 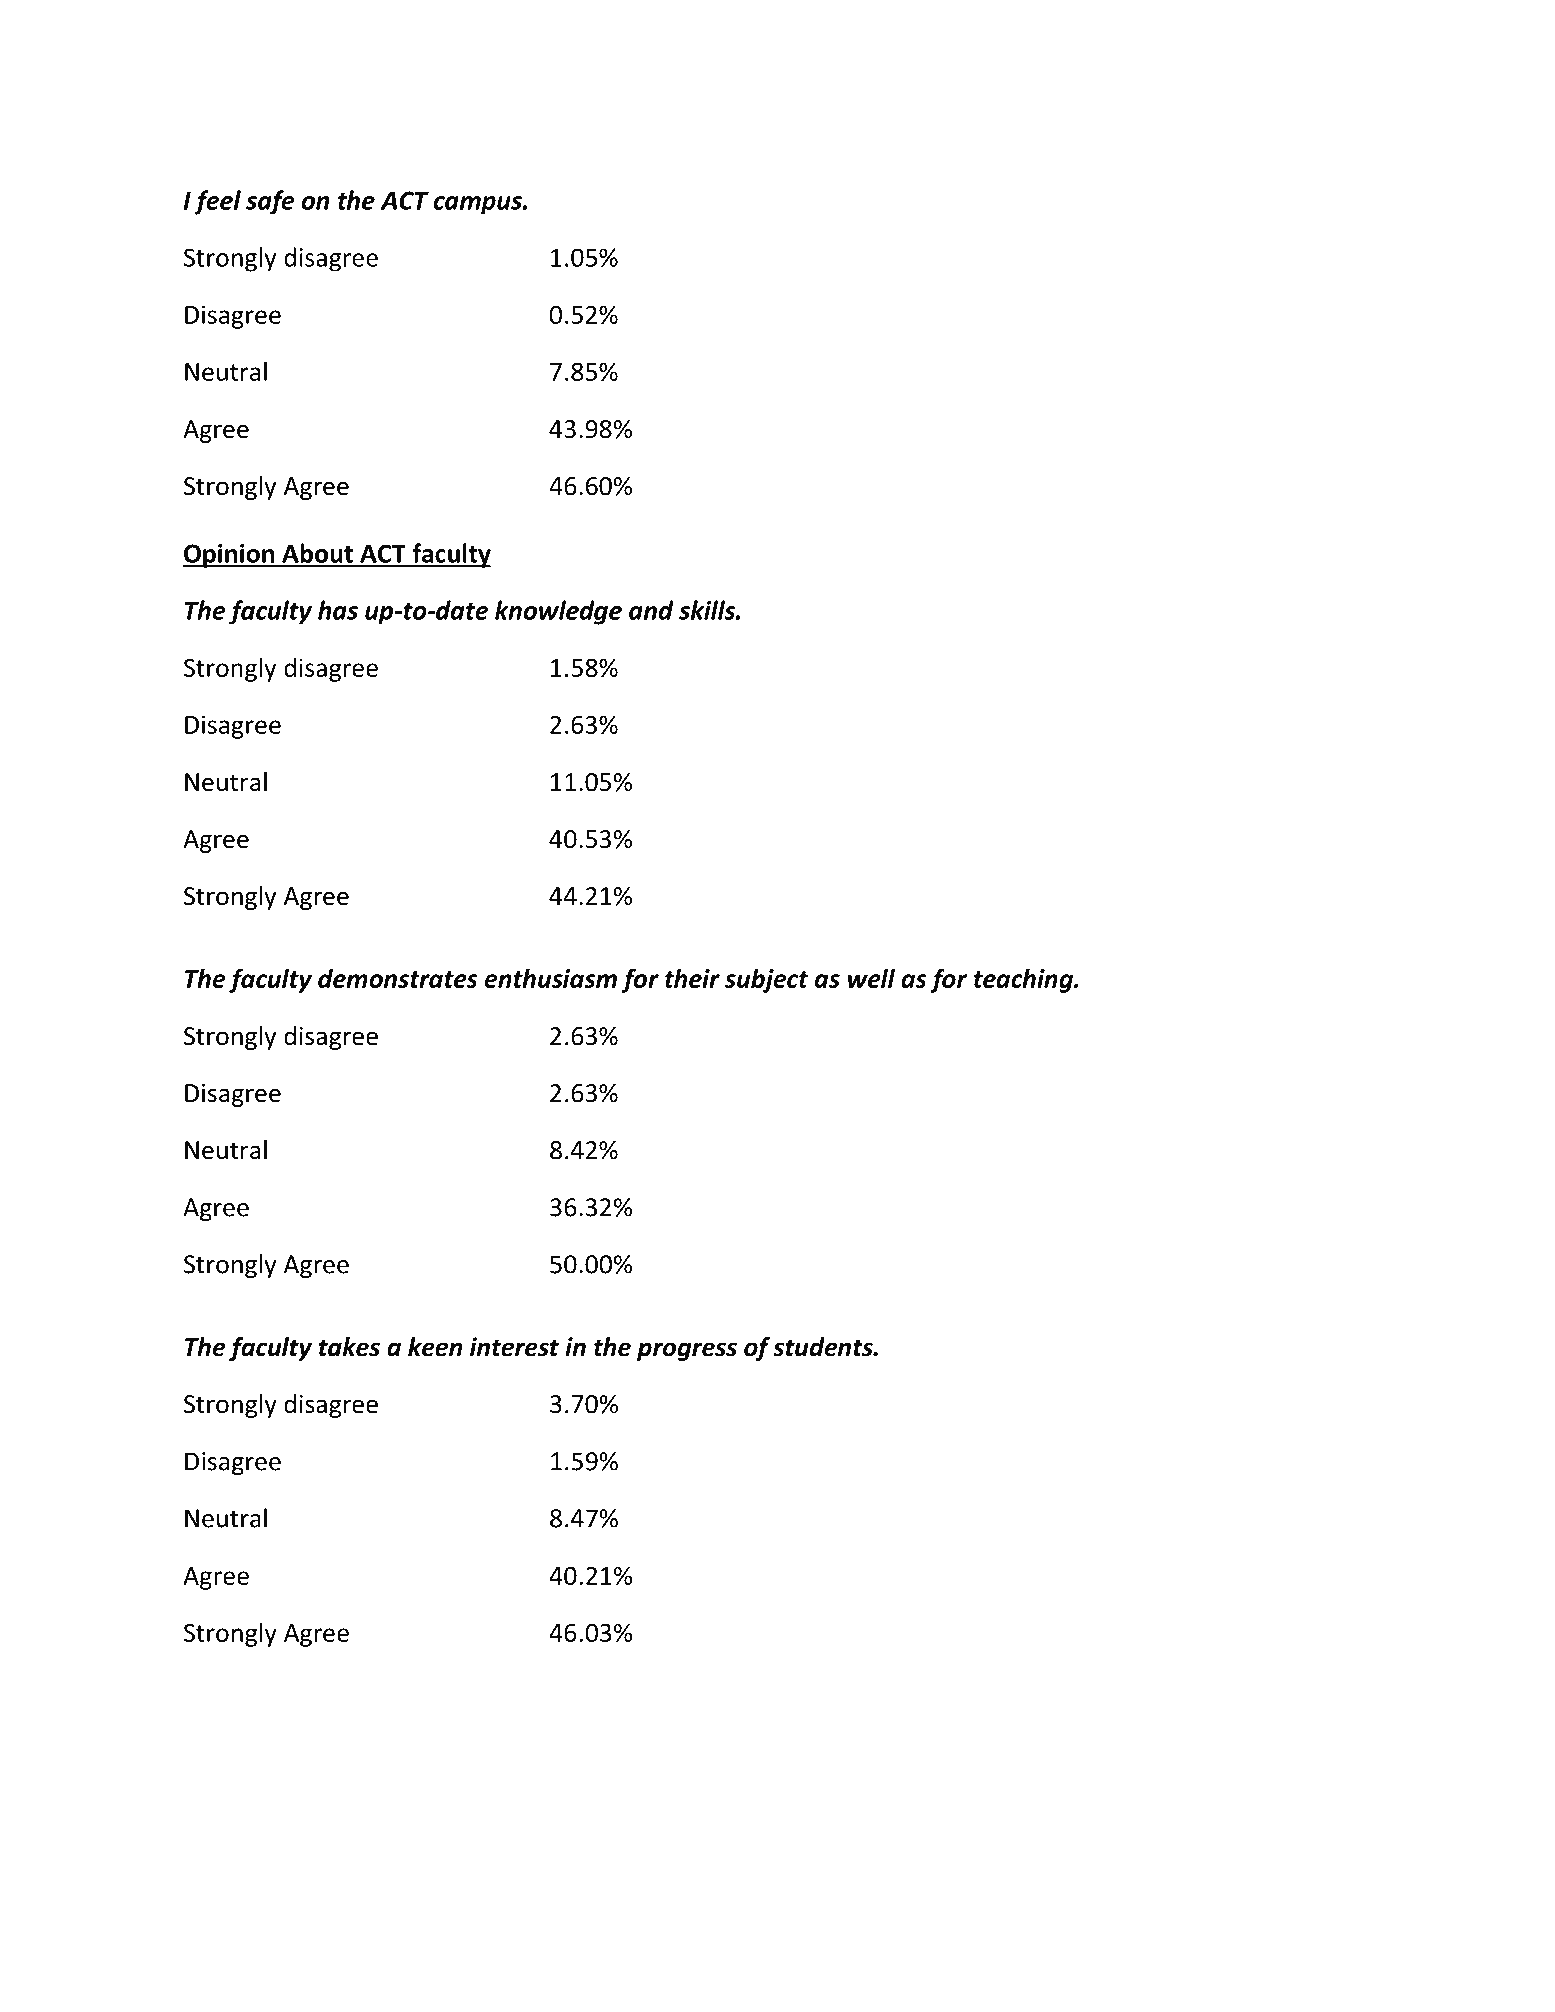 What do you see at coordinates (514, 1347) in the document?
I see `interest` at bounding box center [514, 1347].
